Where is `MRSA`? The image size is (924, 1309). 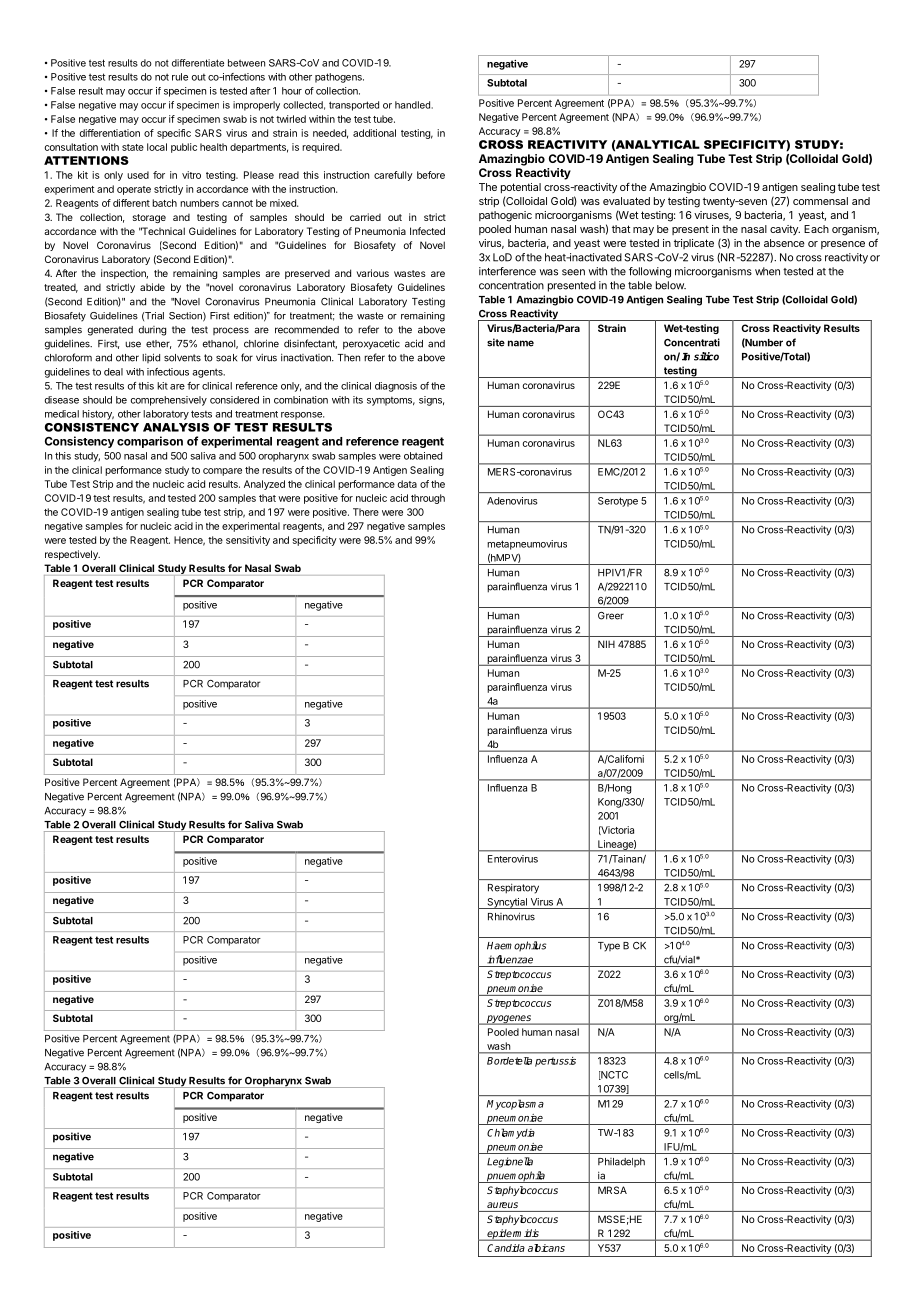 MRSA is located at coordinates (612, 1190).
